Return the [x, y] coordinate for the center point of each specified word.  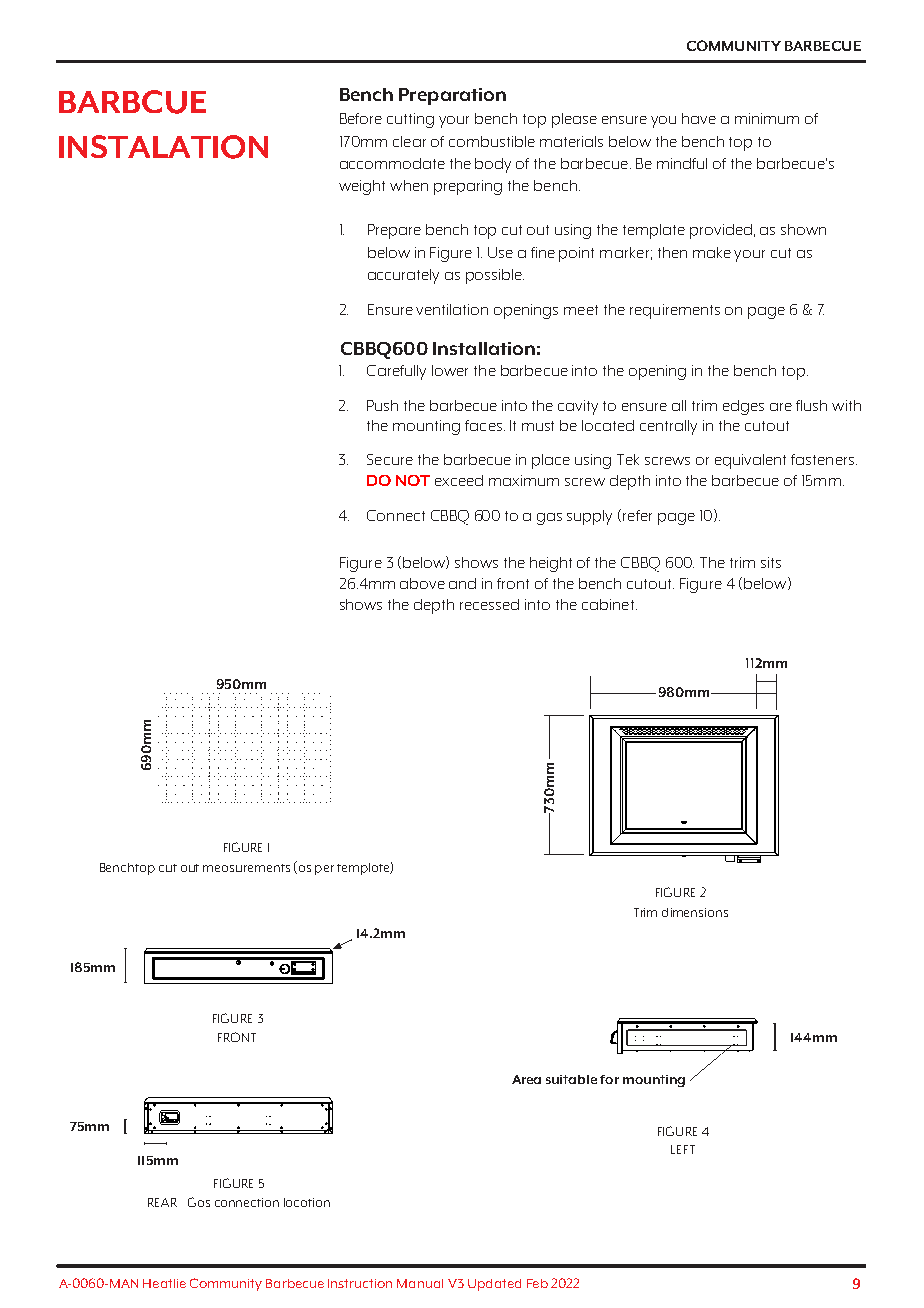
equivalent [750, 461]
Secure [390, 459]
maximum [524, 480]
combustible [492, 141]
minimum [767, 118]
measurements [246, 868]
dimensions [695, 912]
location [307, 1202]
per [324, 870]
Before [361, 118]
